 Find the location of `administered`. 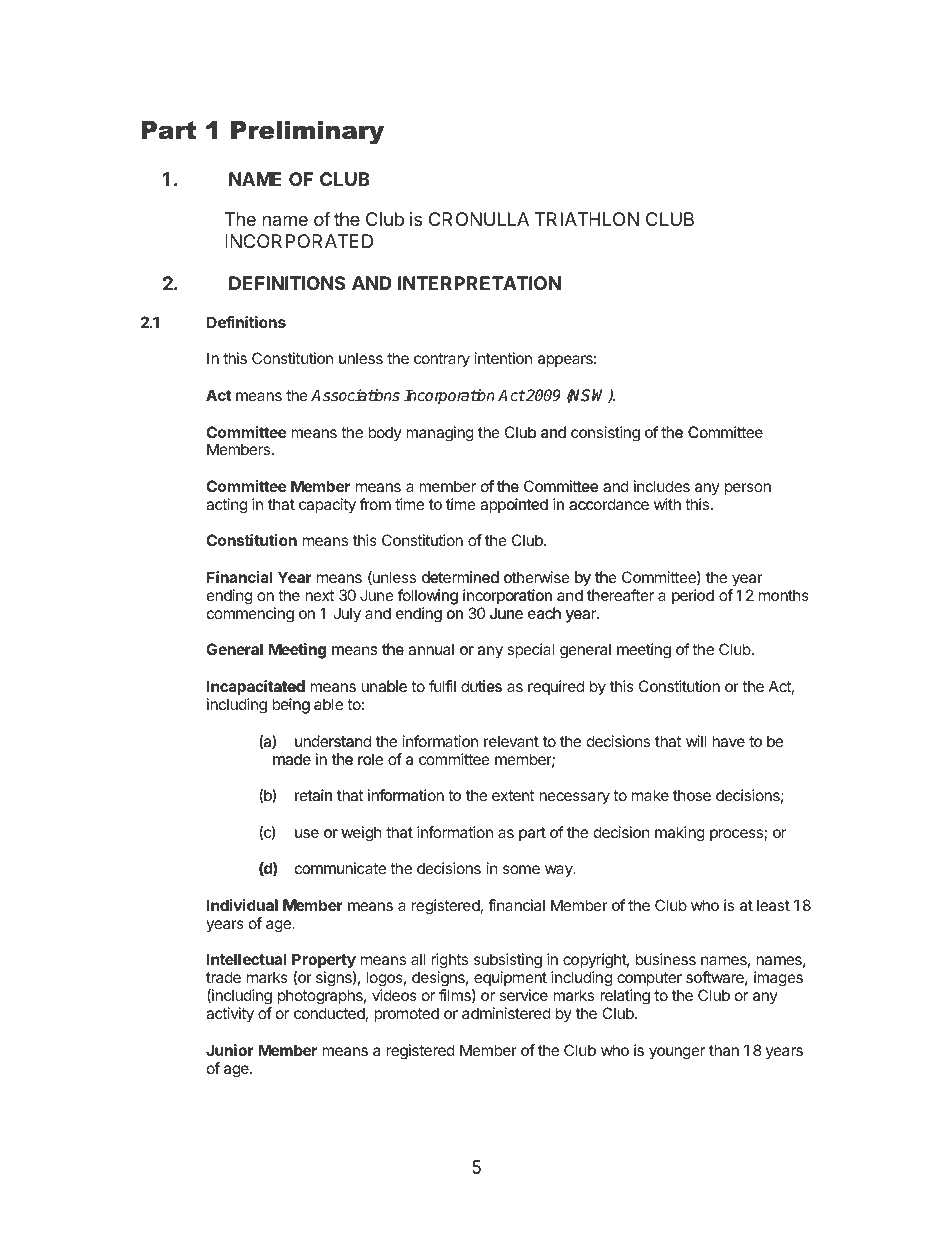

administered is located at coordinates (506, 1013).
